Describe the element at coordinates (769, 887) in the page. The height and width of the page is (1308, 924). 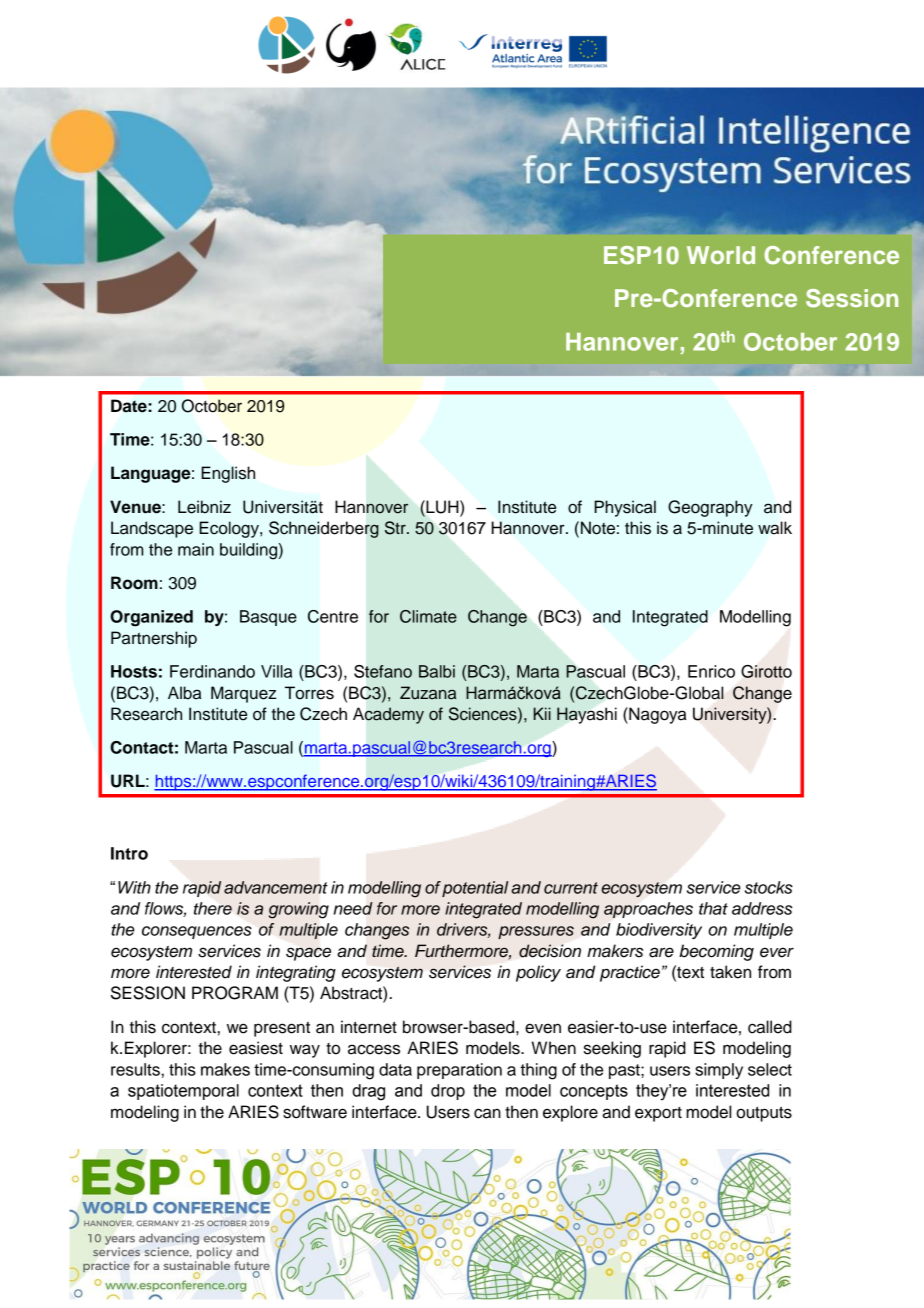
I see `stocks` at that location.
